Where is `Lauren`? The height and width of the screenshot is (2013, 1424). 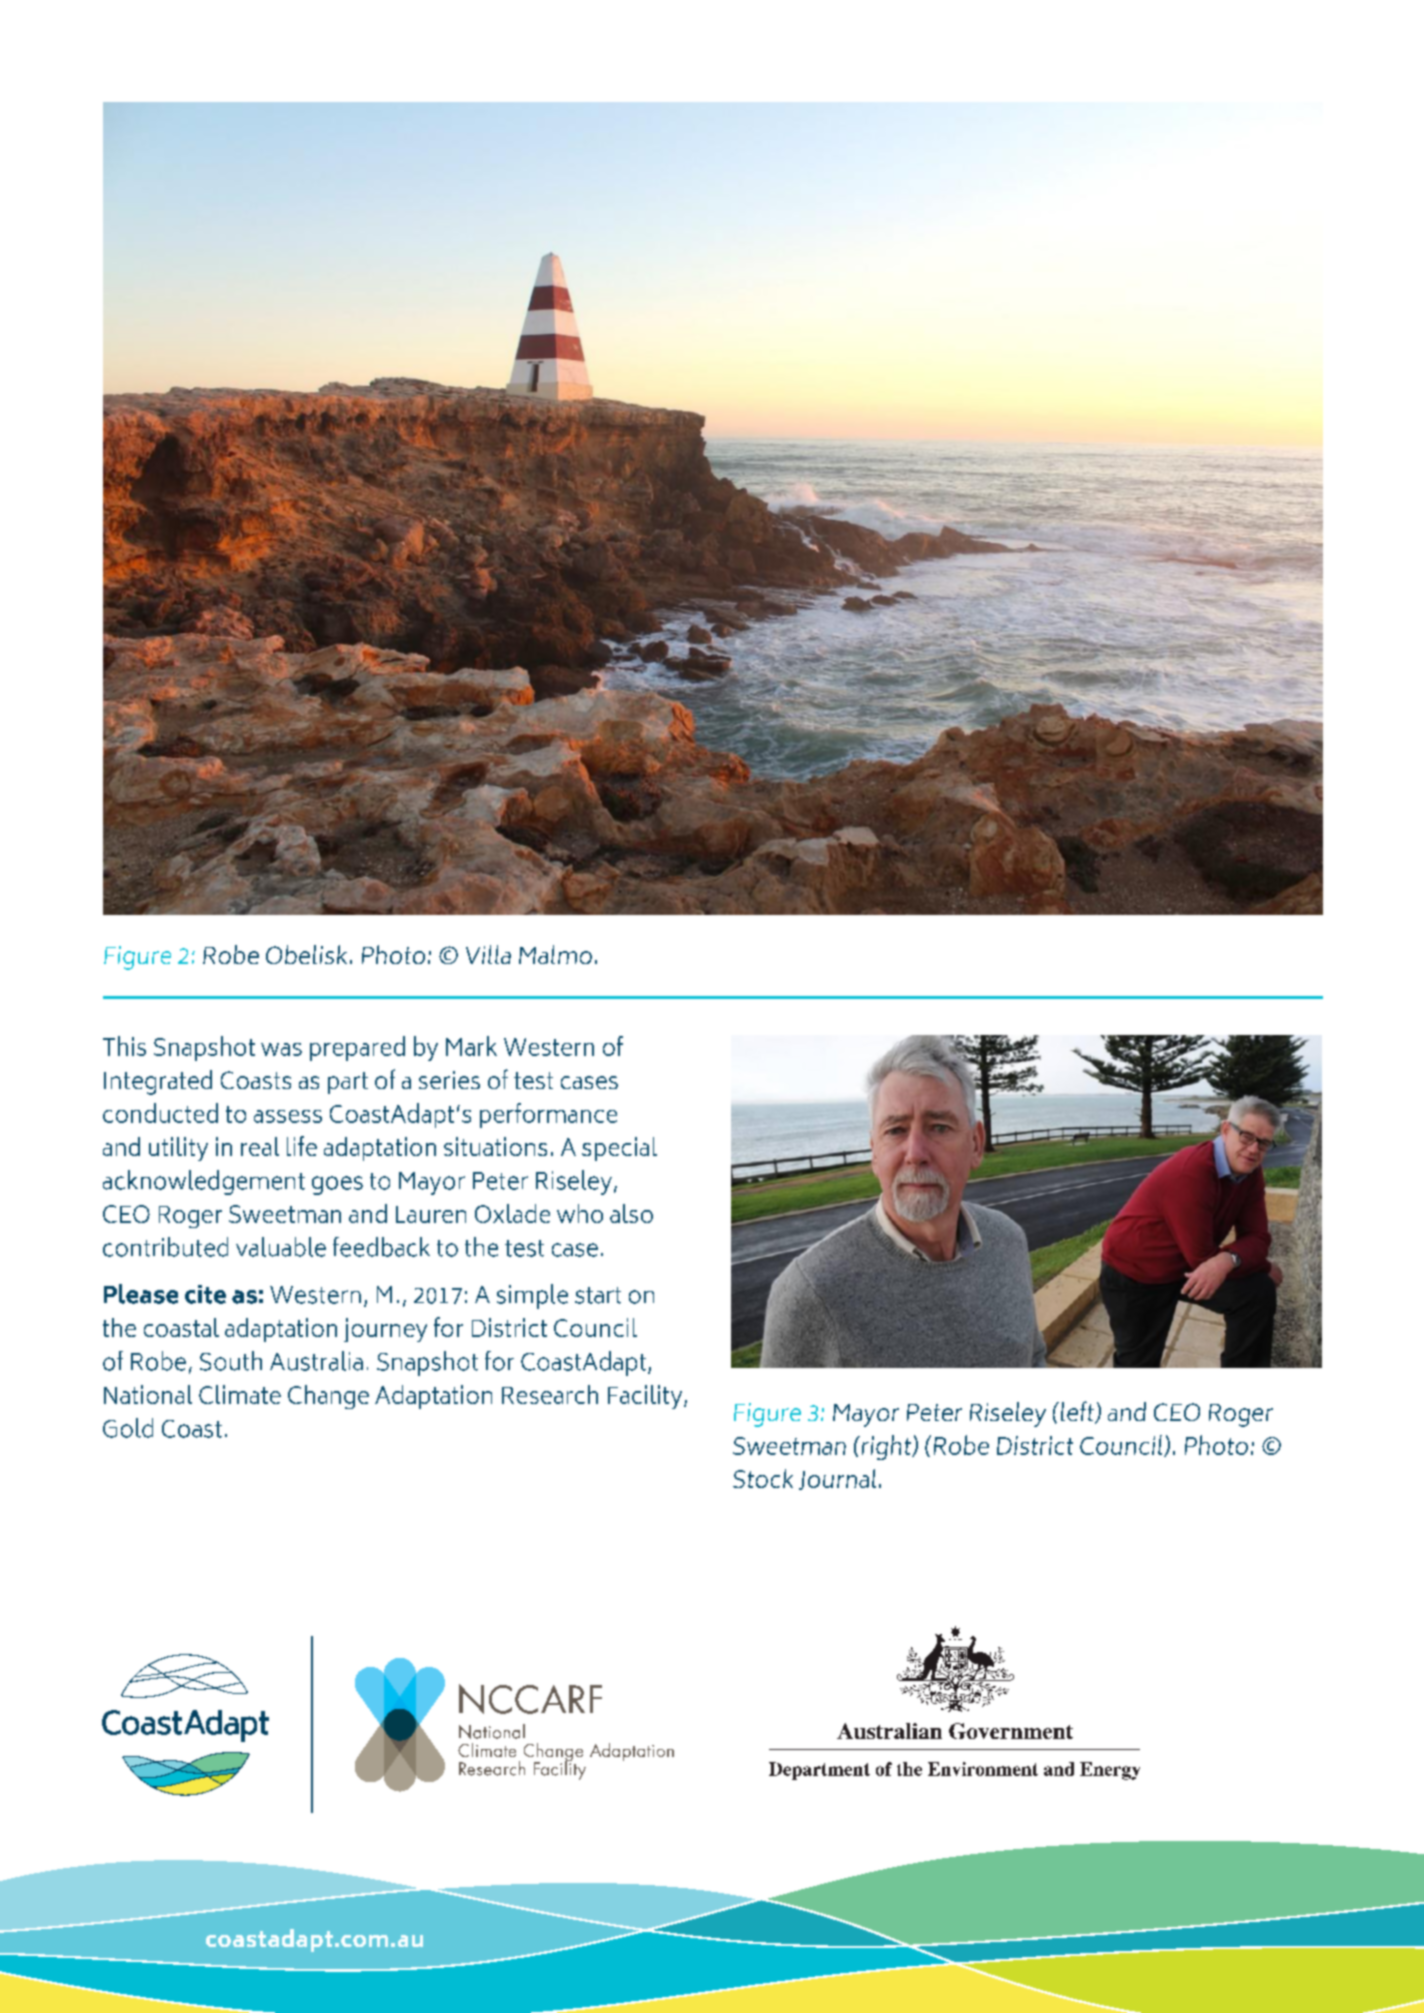 Lauren is located at coordinates (431, 1214).
